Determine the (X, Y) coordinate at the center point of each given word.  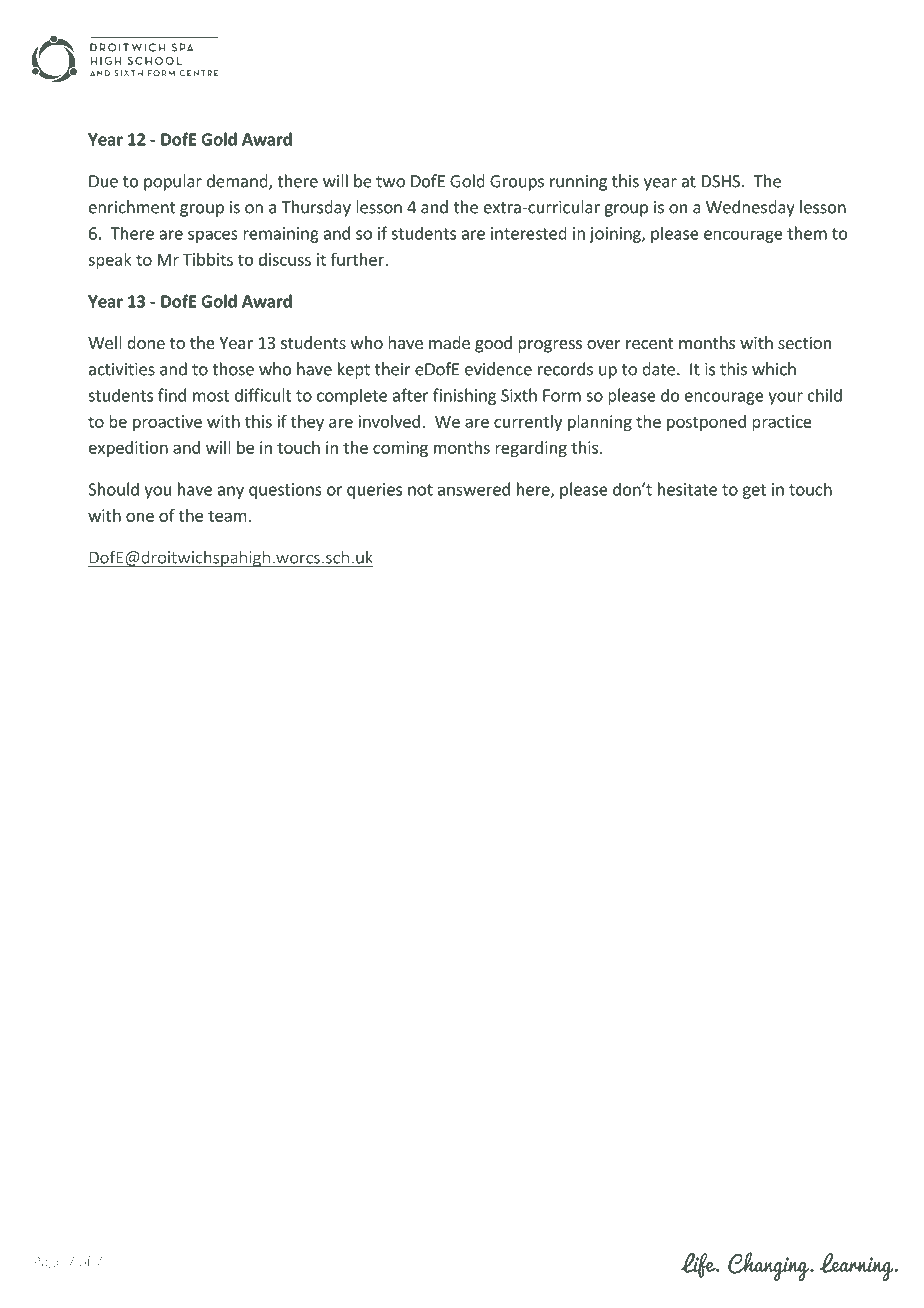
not (420, 490)
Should (113, 489)
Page (48, 1263)
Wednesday (750, 208)
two (390, 182)
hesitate (687, 489)
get (754, 491)
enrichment (132, 207)
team (227, 516)
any (231, 492)
